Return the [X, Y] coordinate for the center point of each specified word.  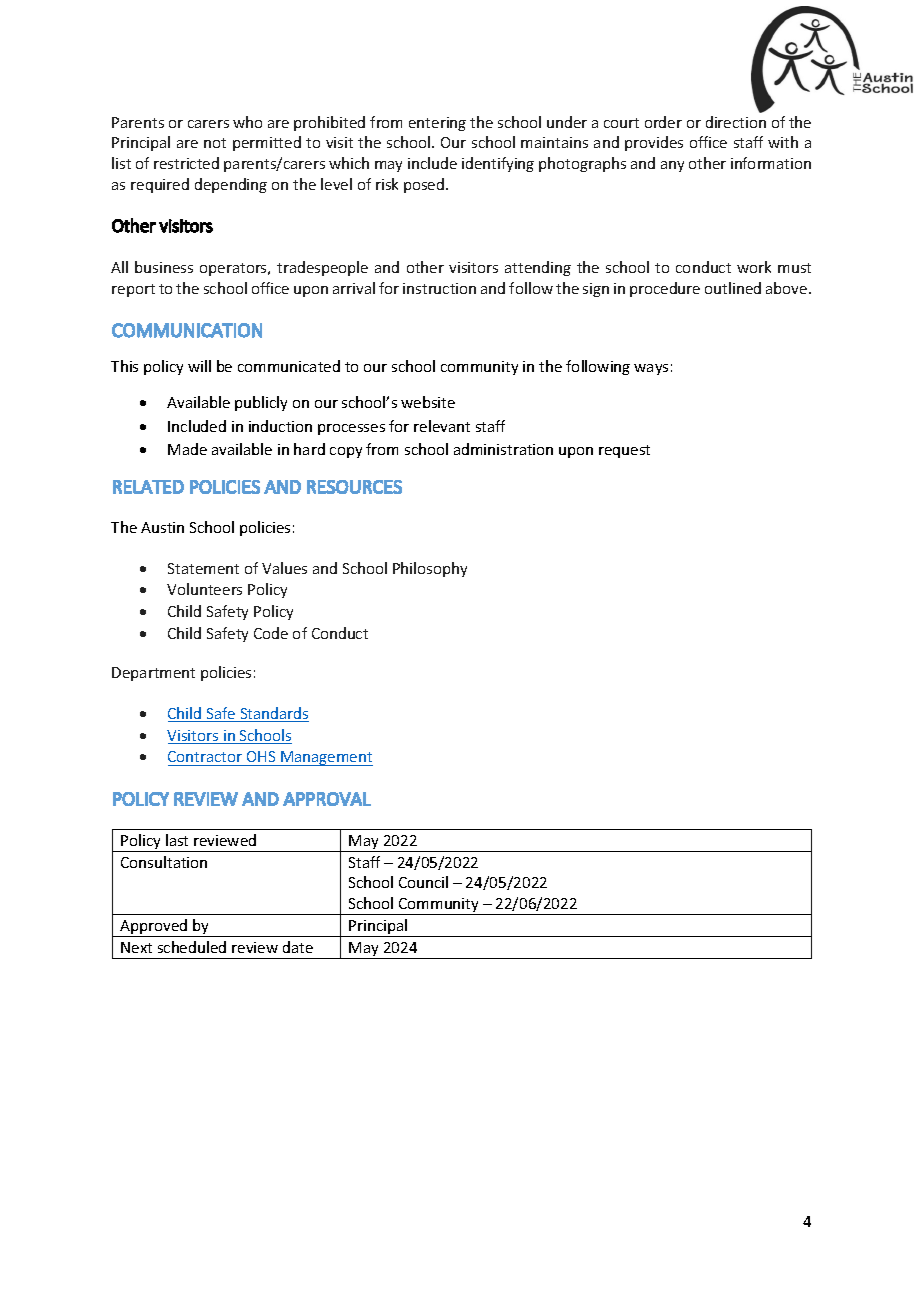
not [215, 143]
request [624, 451]
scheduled [192, 947]
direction [736, 122]
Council [423, 882]
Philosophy [430, 569]
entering [437, 124]
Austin [162, 527]
